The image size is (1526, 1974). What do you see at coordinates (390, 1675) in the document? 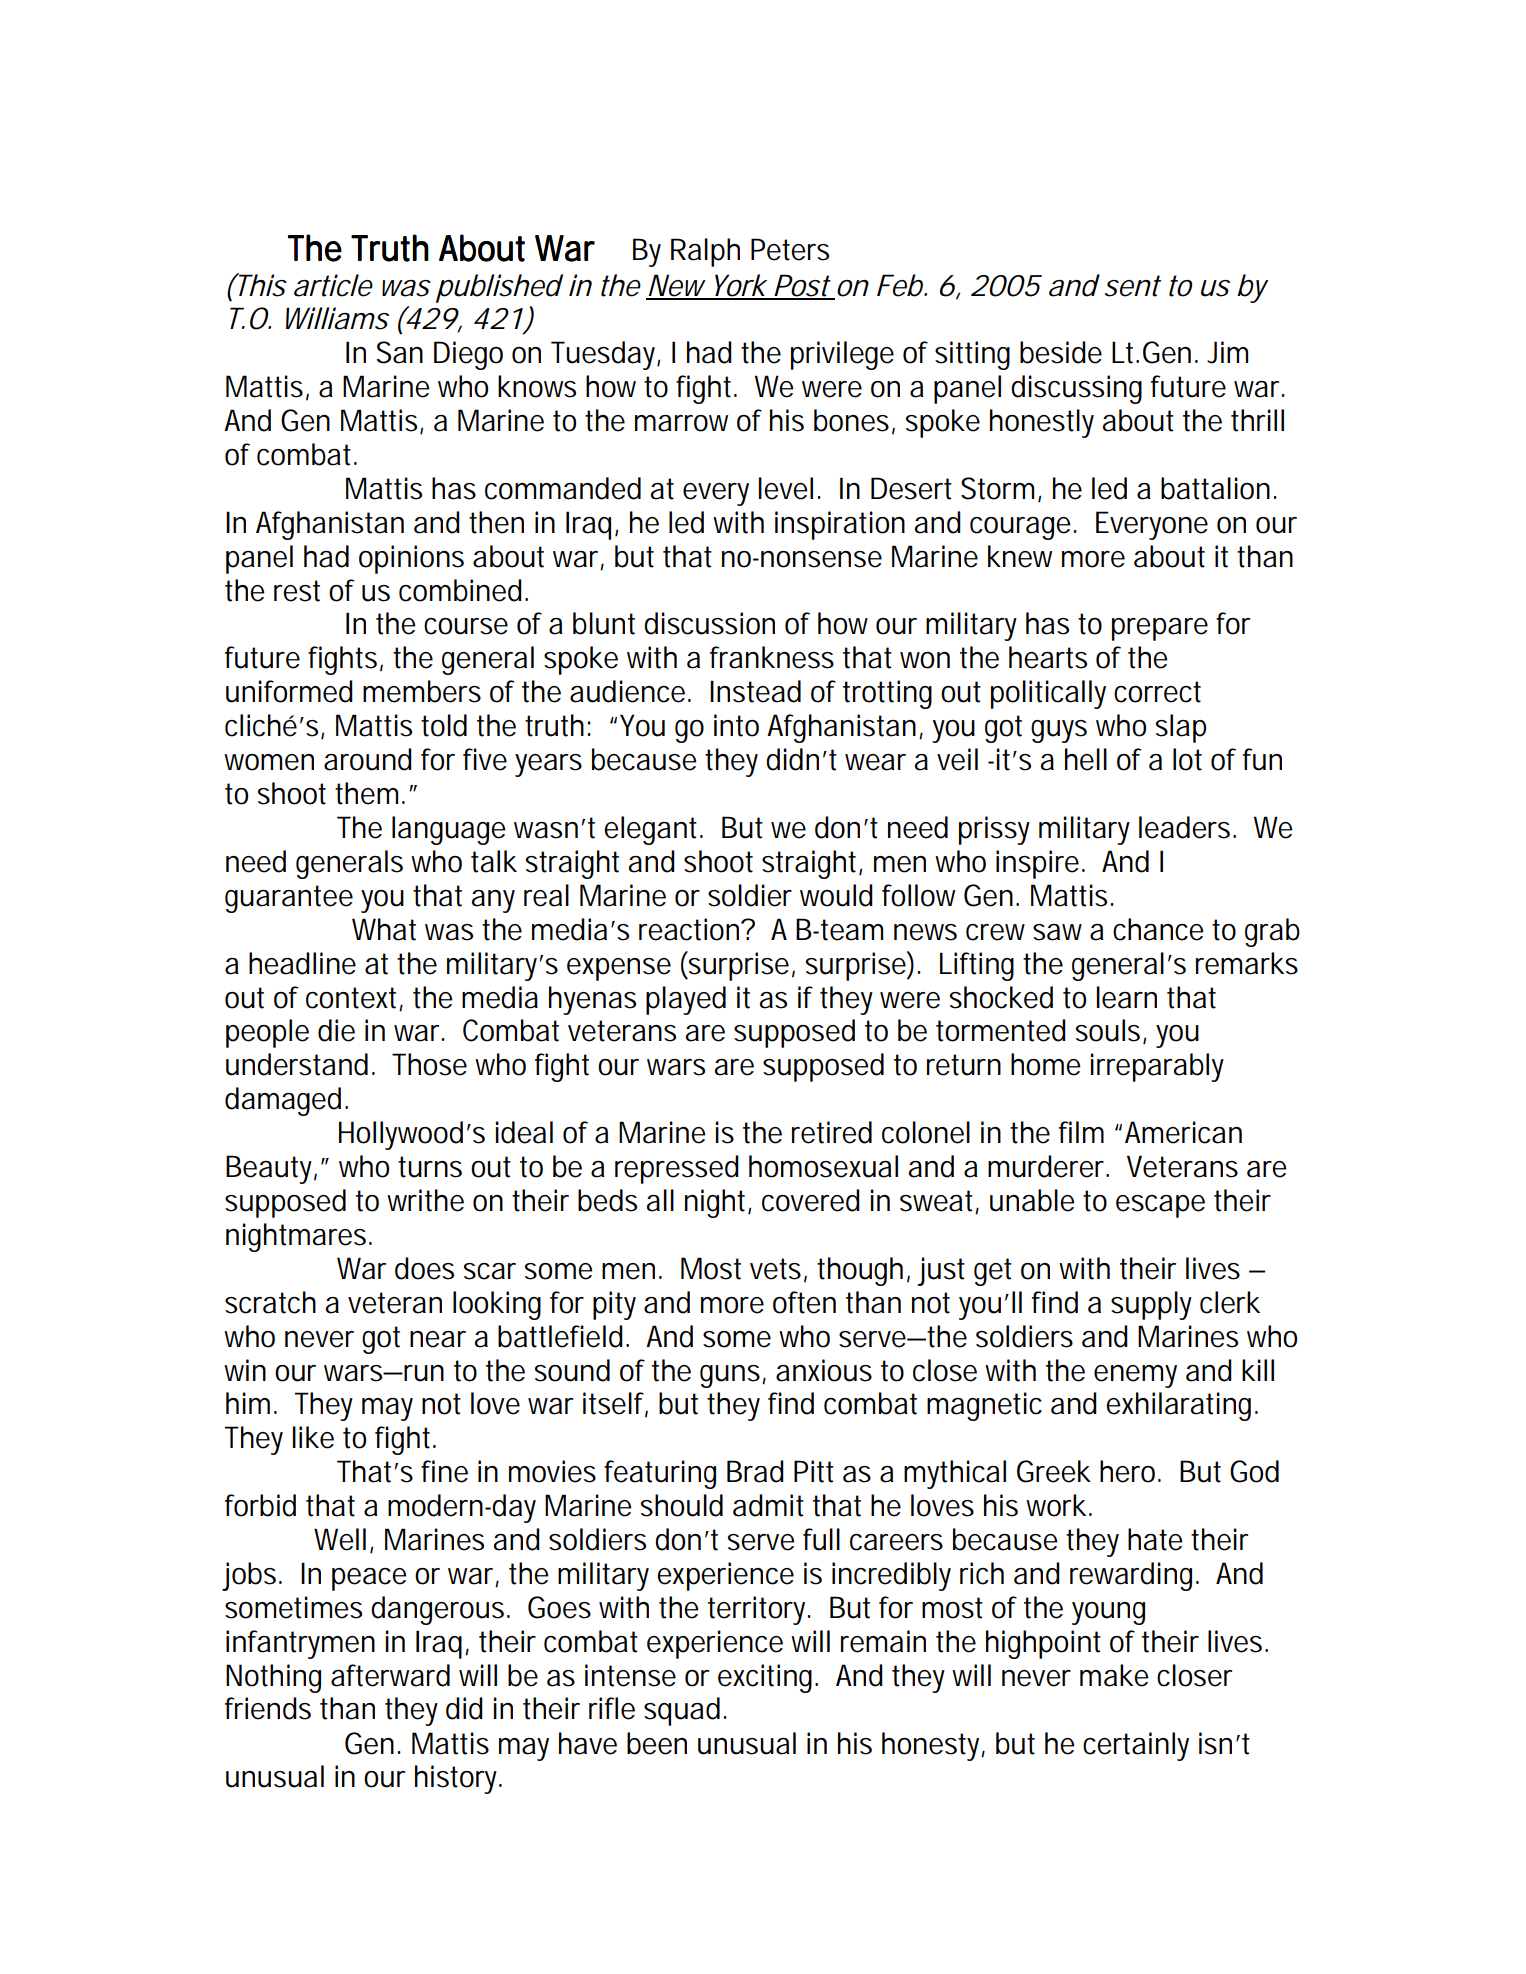
I see `afterward` at bounding box center [390, 1675].
